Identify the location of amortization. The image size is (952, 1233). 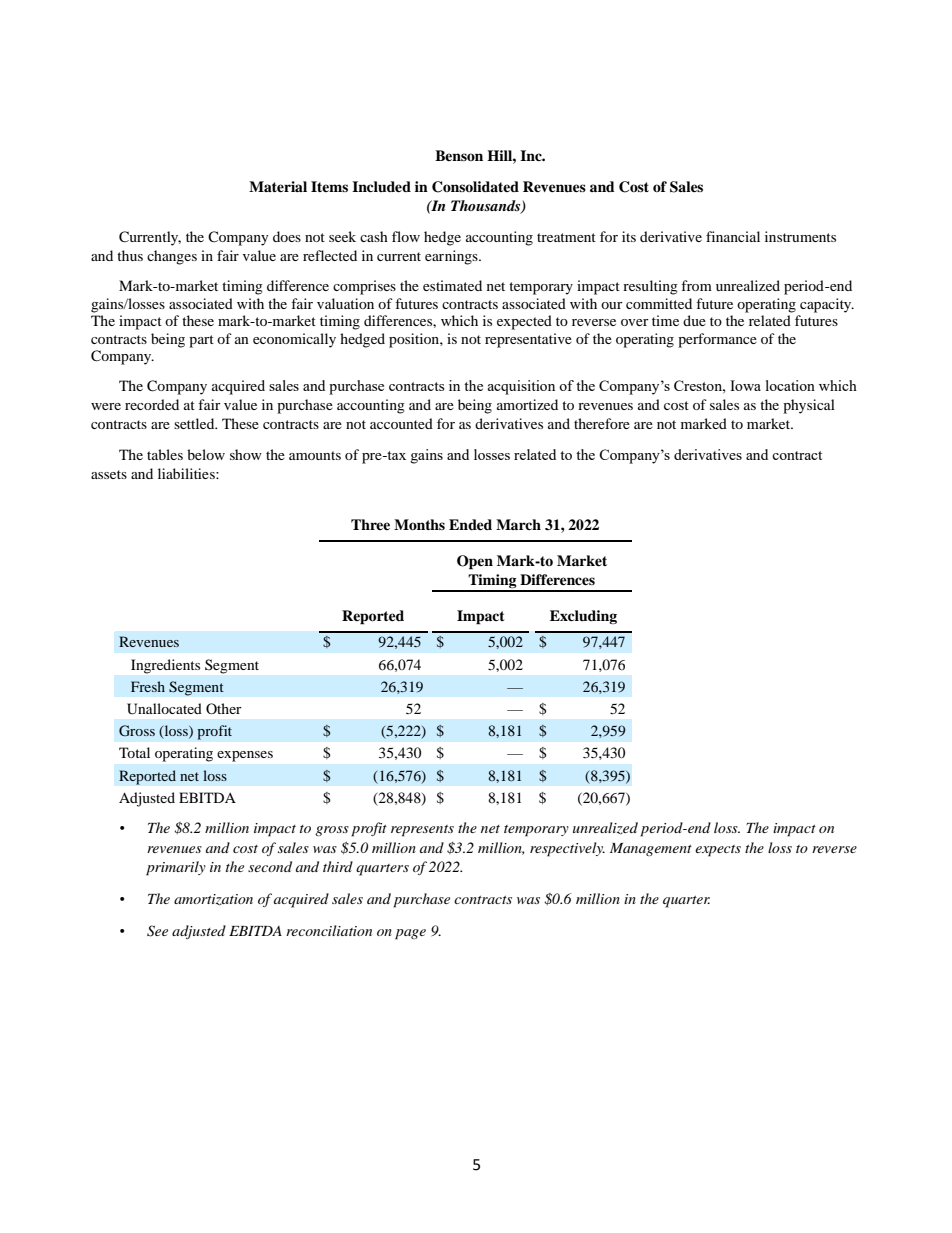
(213, 899).
